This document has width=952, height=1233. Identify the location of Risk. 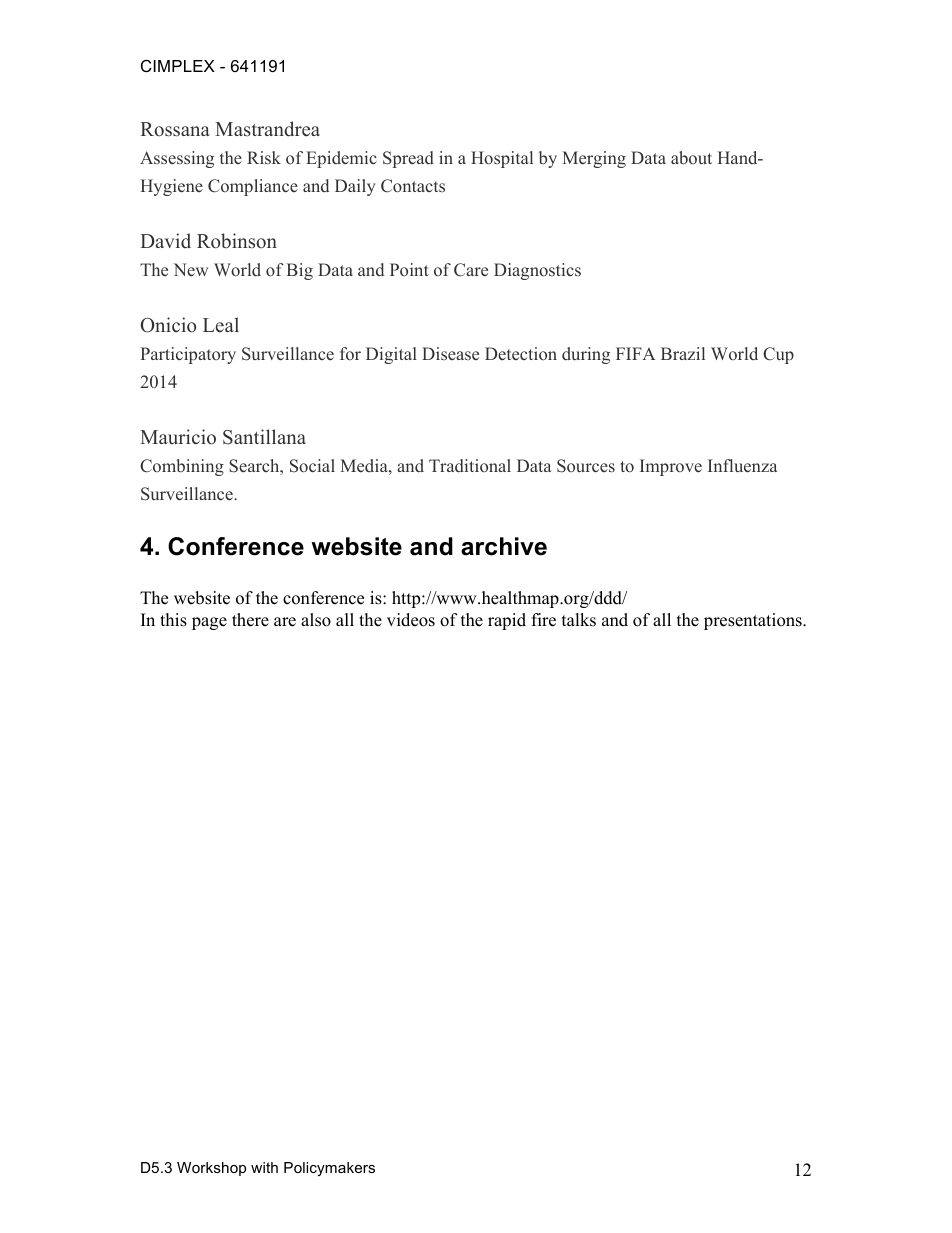
(264, 157).
